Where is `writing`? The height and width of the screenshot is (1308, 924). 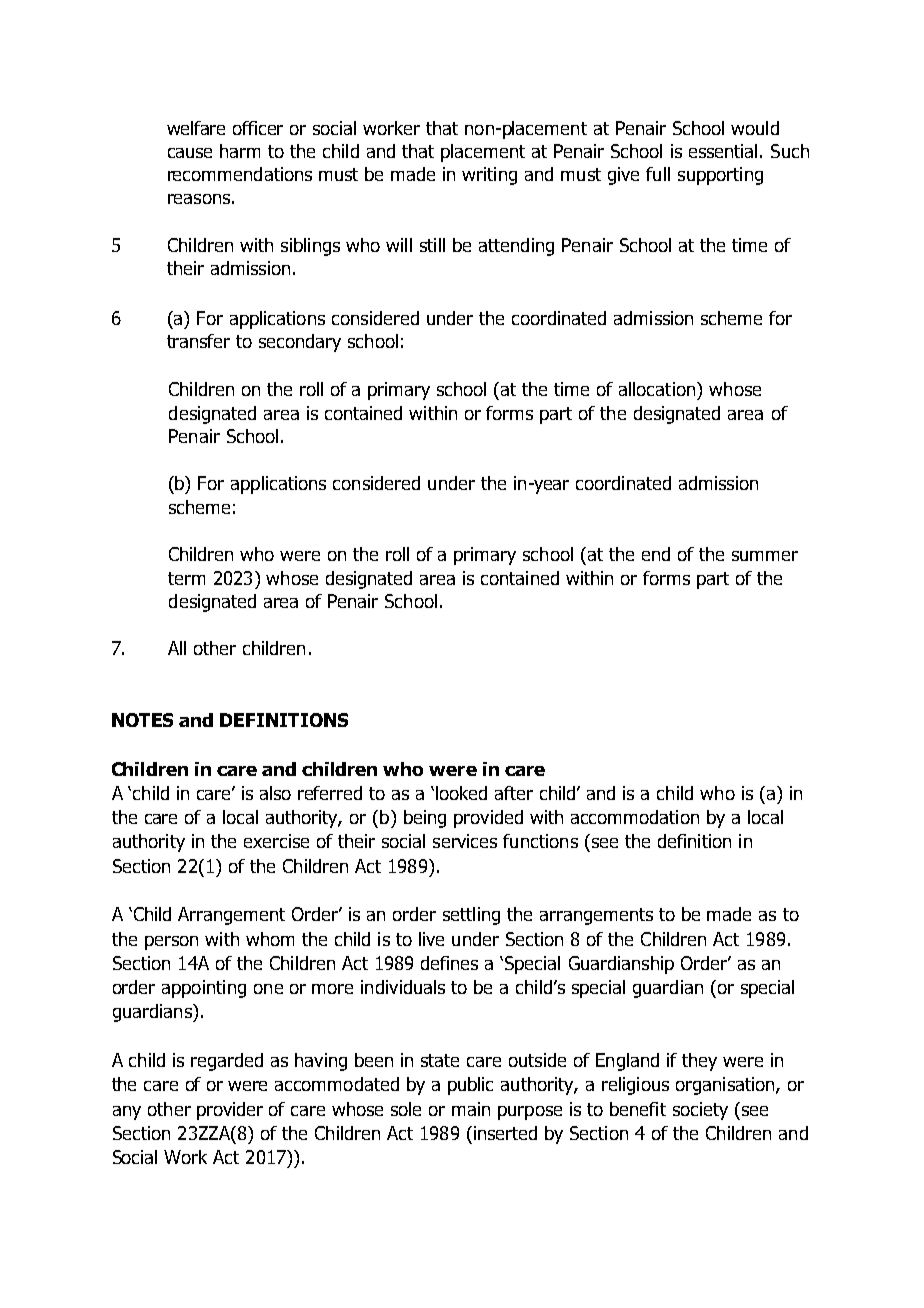
writing is located at coordinates (489, 176).
